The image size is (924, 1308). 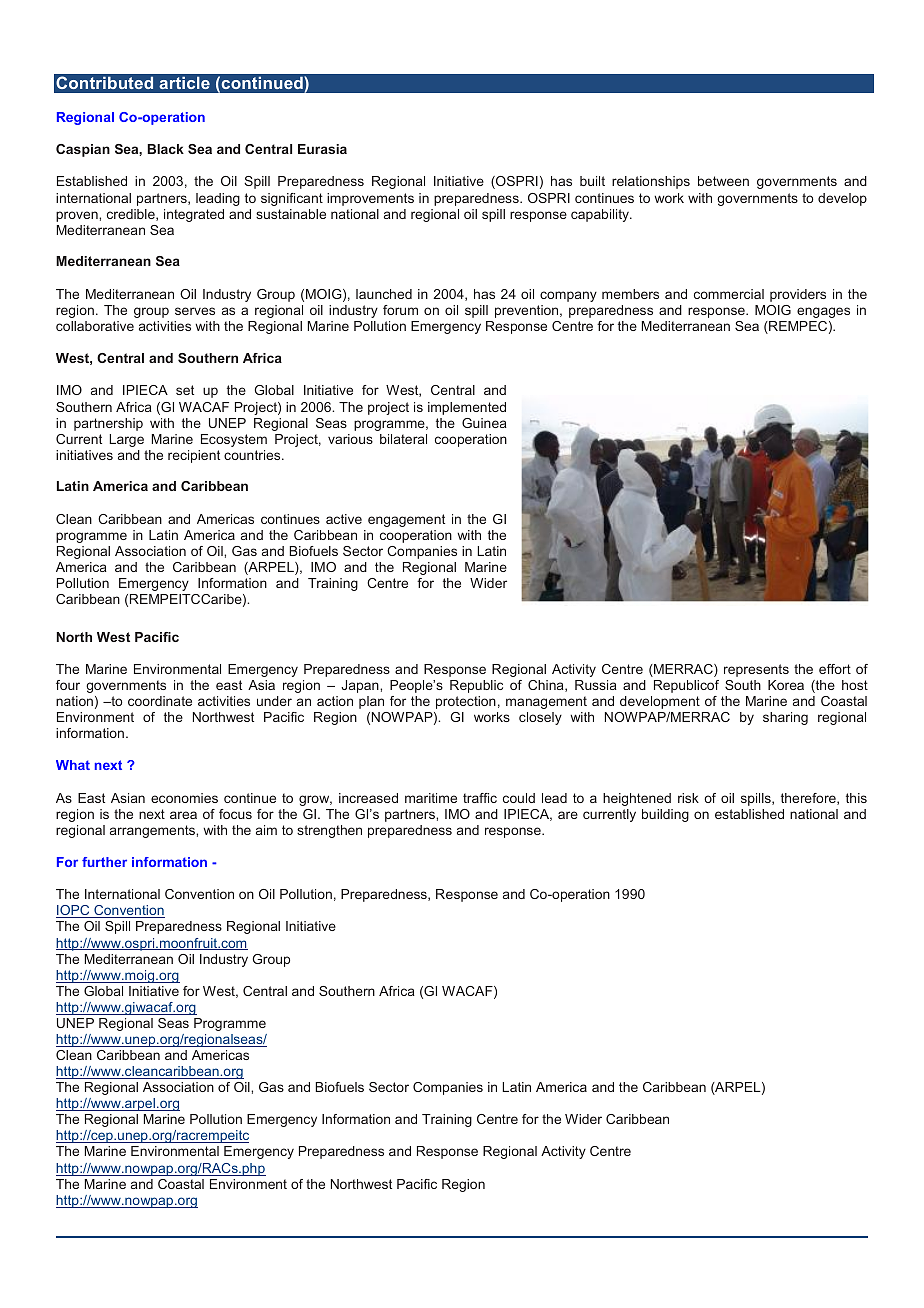 I want to click on set, so click(x=185, y=390).
